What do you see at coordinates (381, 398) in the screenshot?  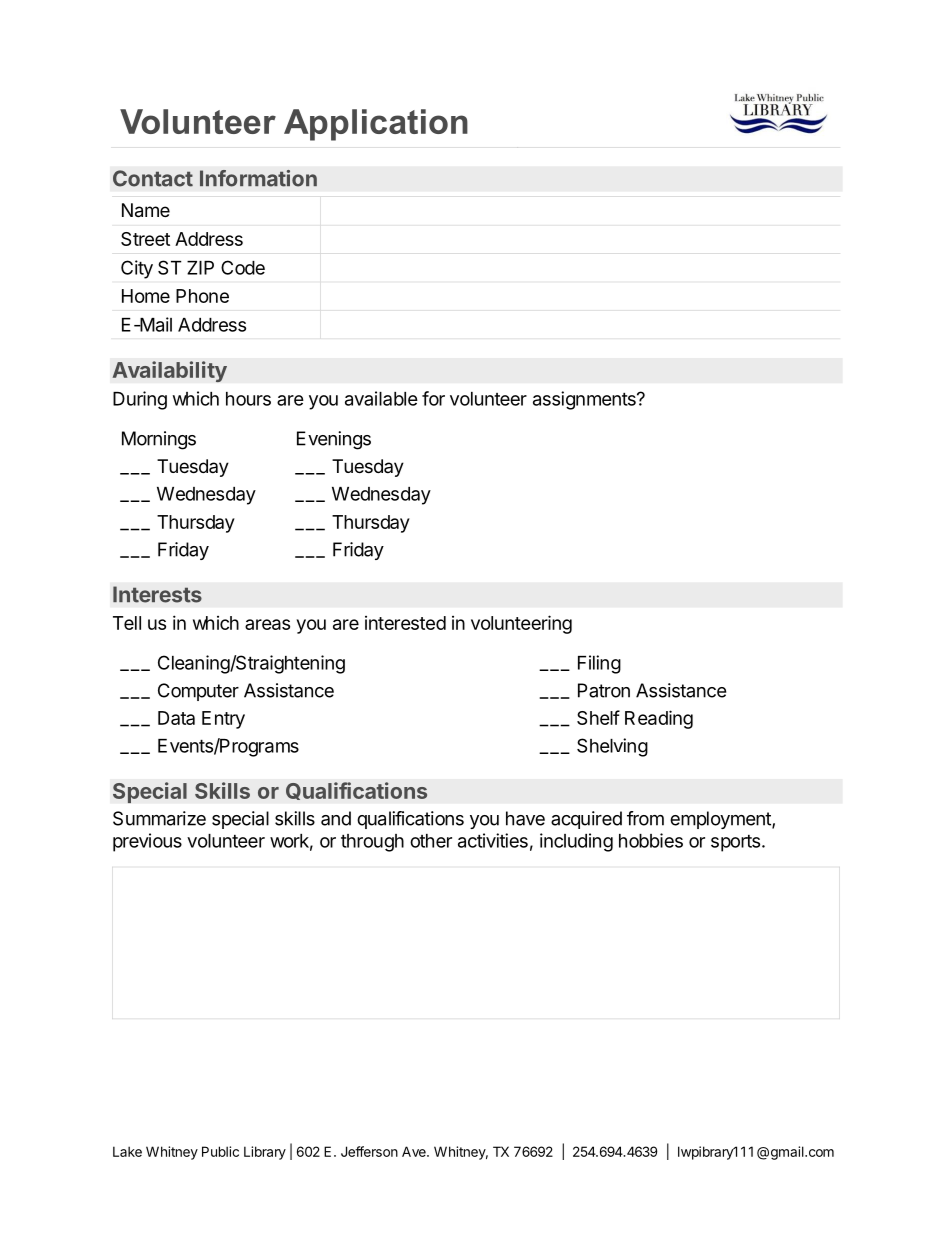 I see `available` at bounding box center [381, 398].
